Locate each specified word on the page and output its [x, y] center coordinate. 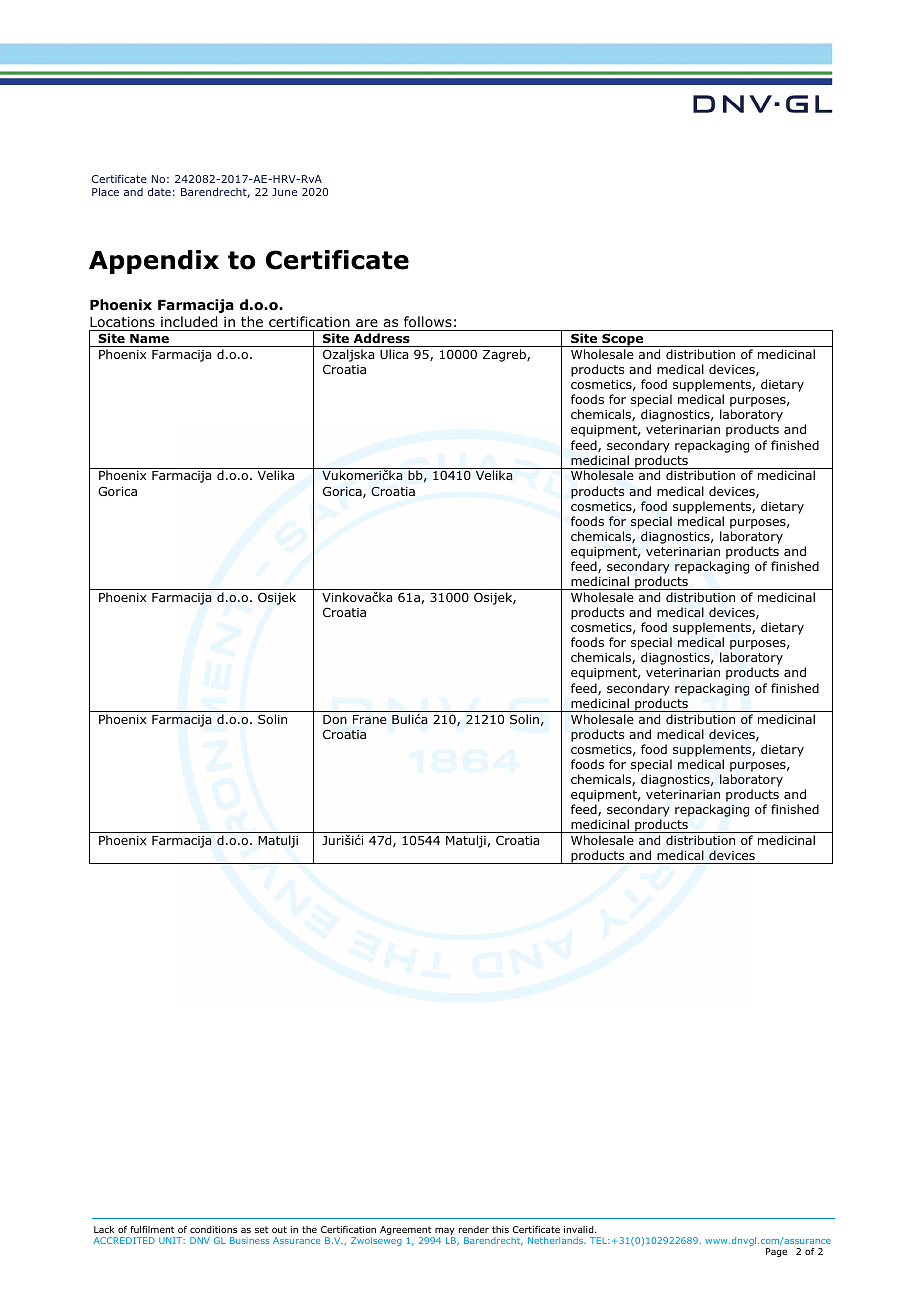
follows [428, 322]
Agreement [407, 1232]
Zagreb [505, 355]
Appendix [154, 262]
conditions [213, 1229]
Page [776, 1252]
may [444, 1233]
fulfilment [152, 1229]
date [159, 192]
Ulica [394, 354]
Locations [122, 322]
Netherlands [557, 1240]
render [474, 1229]
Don [335, 719]
